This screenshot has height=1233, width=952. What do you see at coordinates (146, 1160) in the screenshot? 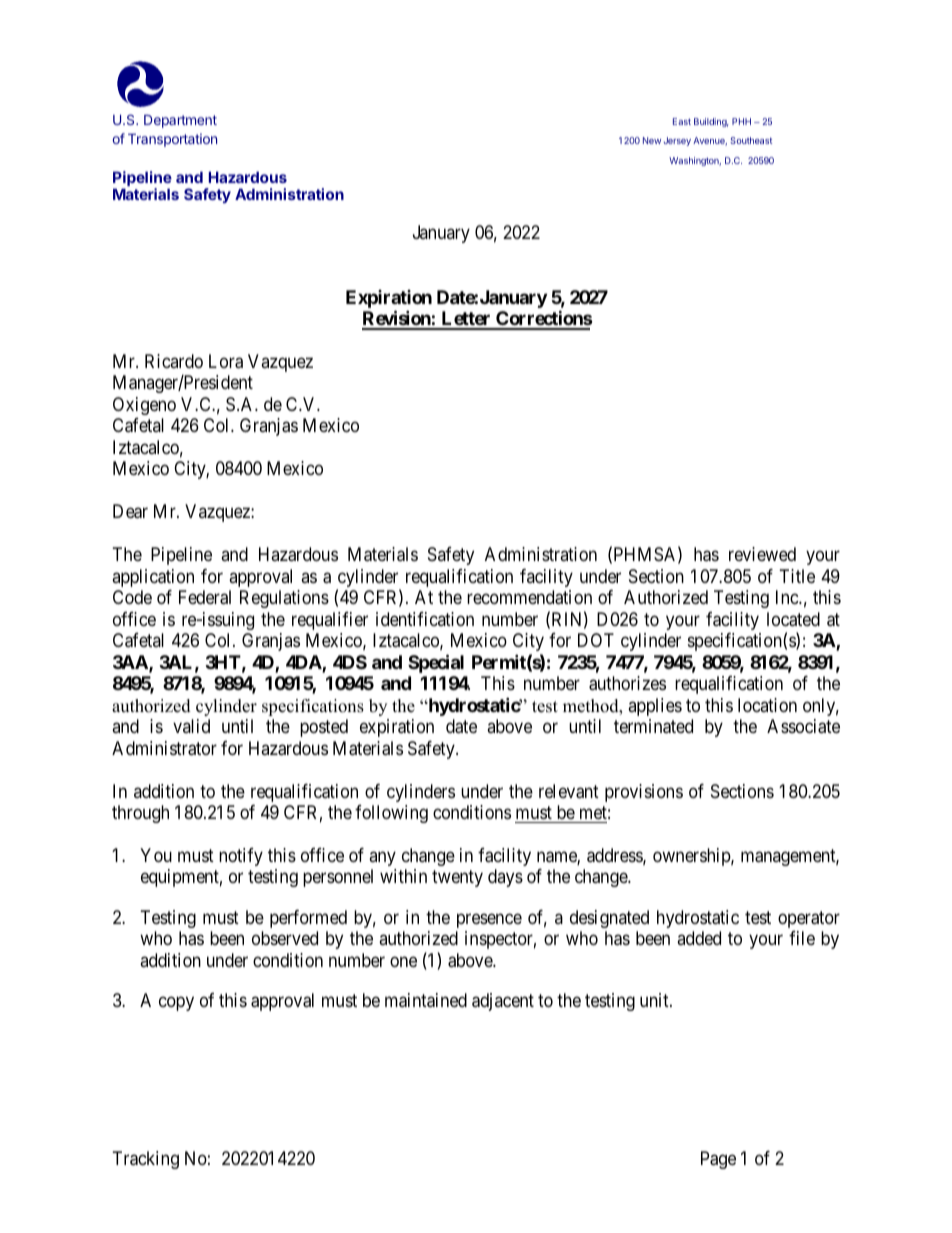
I see `Tracking` at bounding box center [146, 1160].
